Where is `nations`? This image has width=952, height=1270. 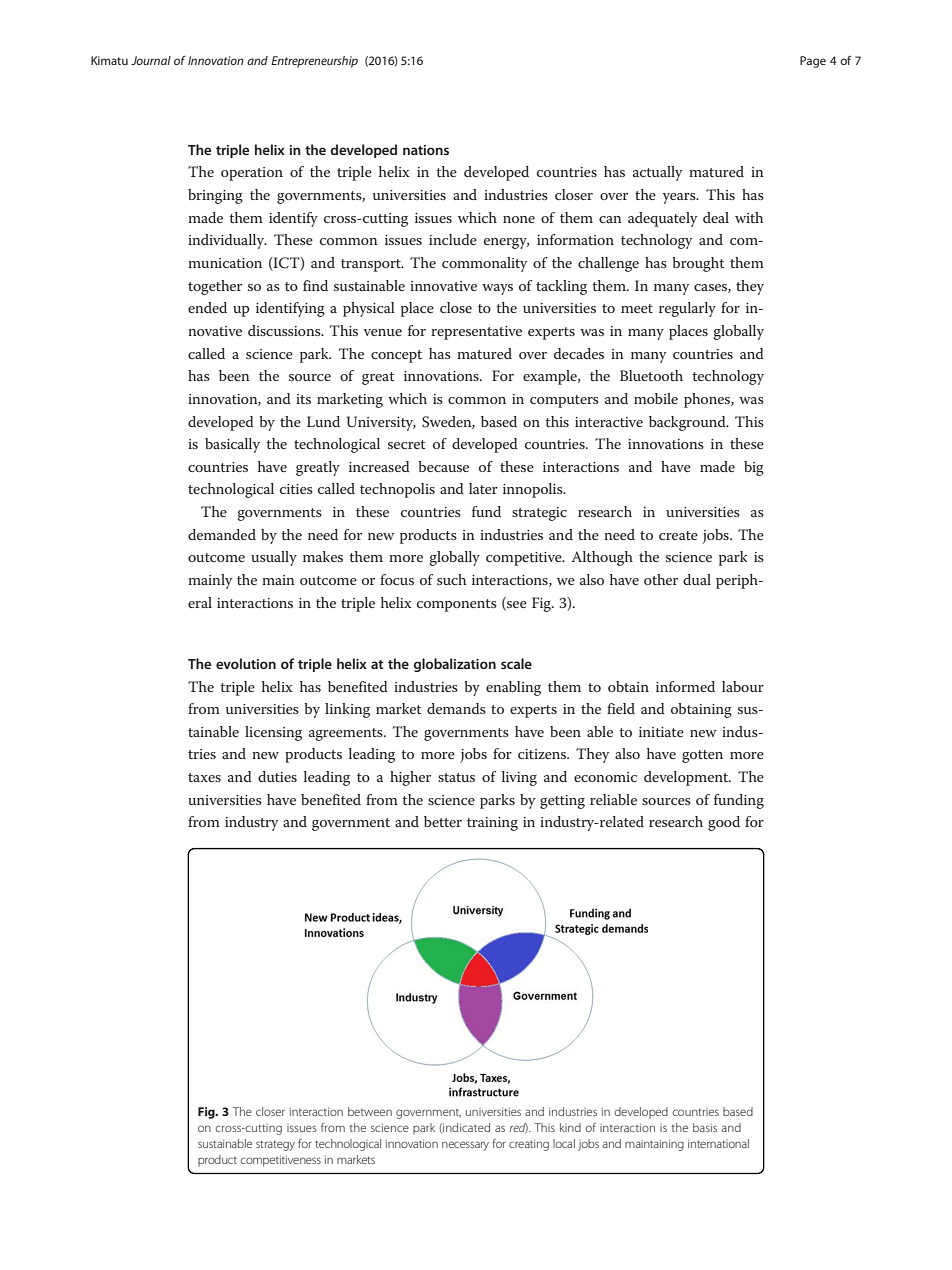
nations is located at coordinates (426, 150).
